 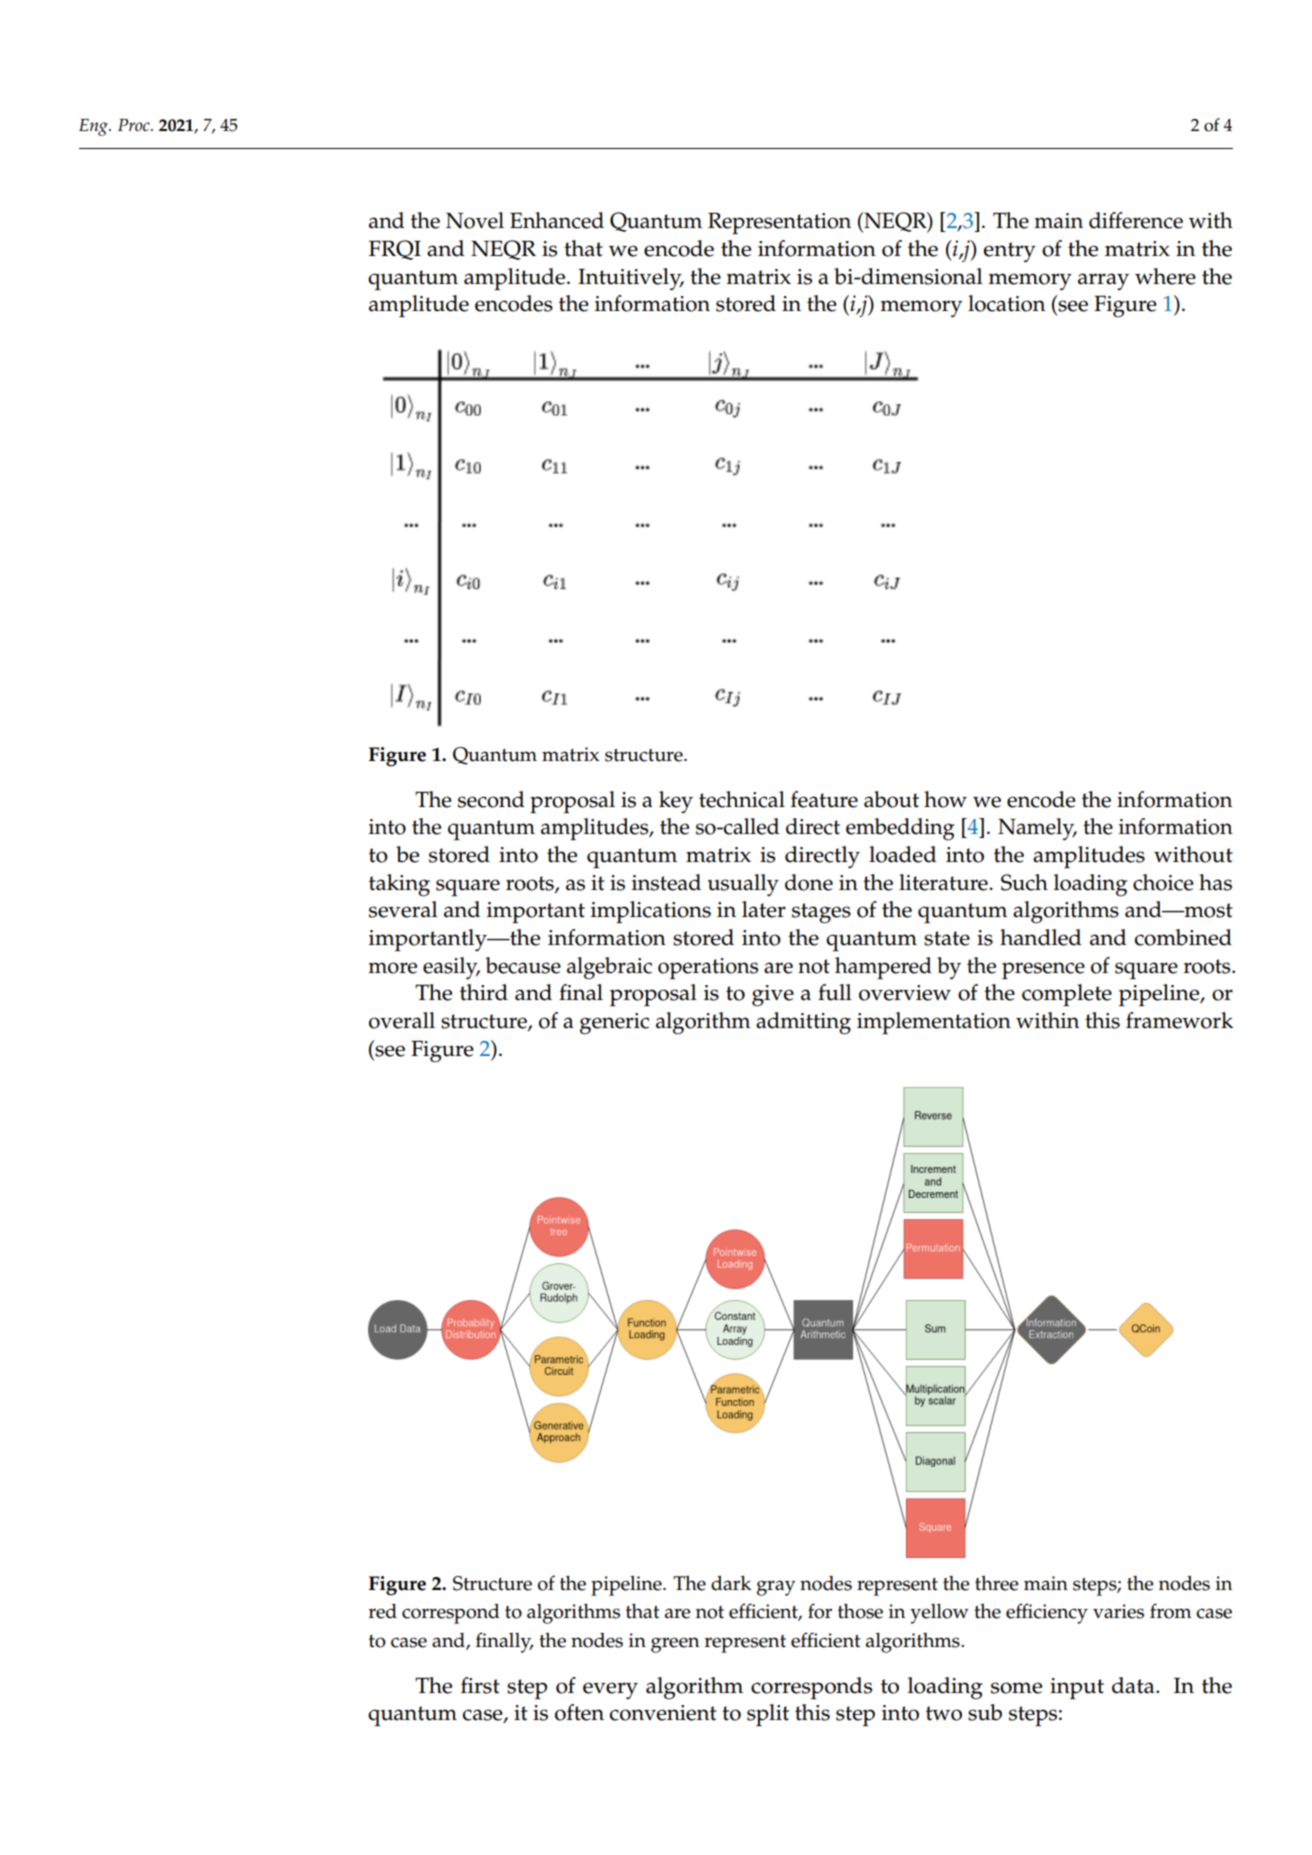 What do you see at coordinates (491, 799) in the document?
I see `second` at bounding box center [491, 799].
